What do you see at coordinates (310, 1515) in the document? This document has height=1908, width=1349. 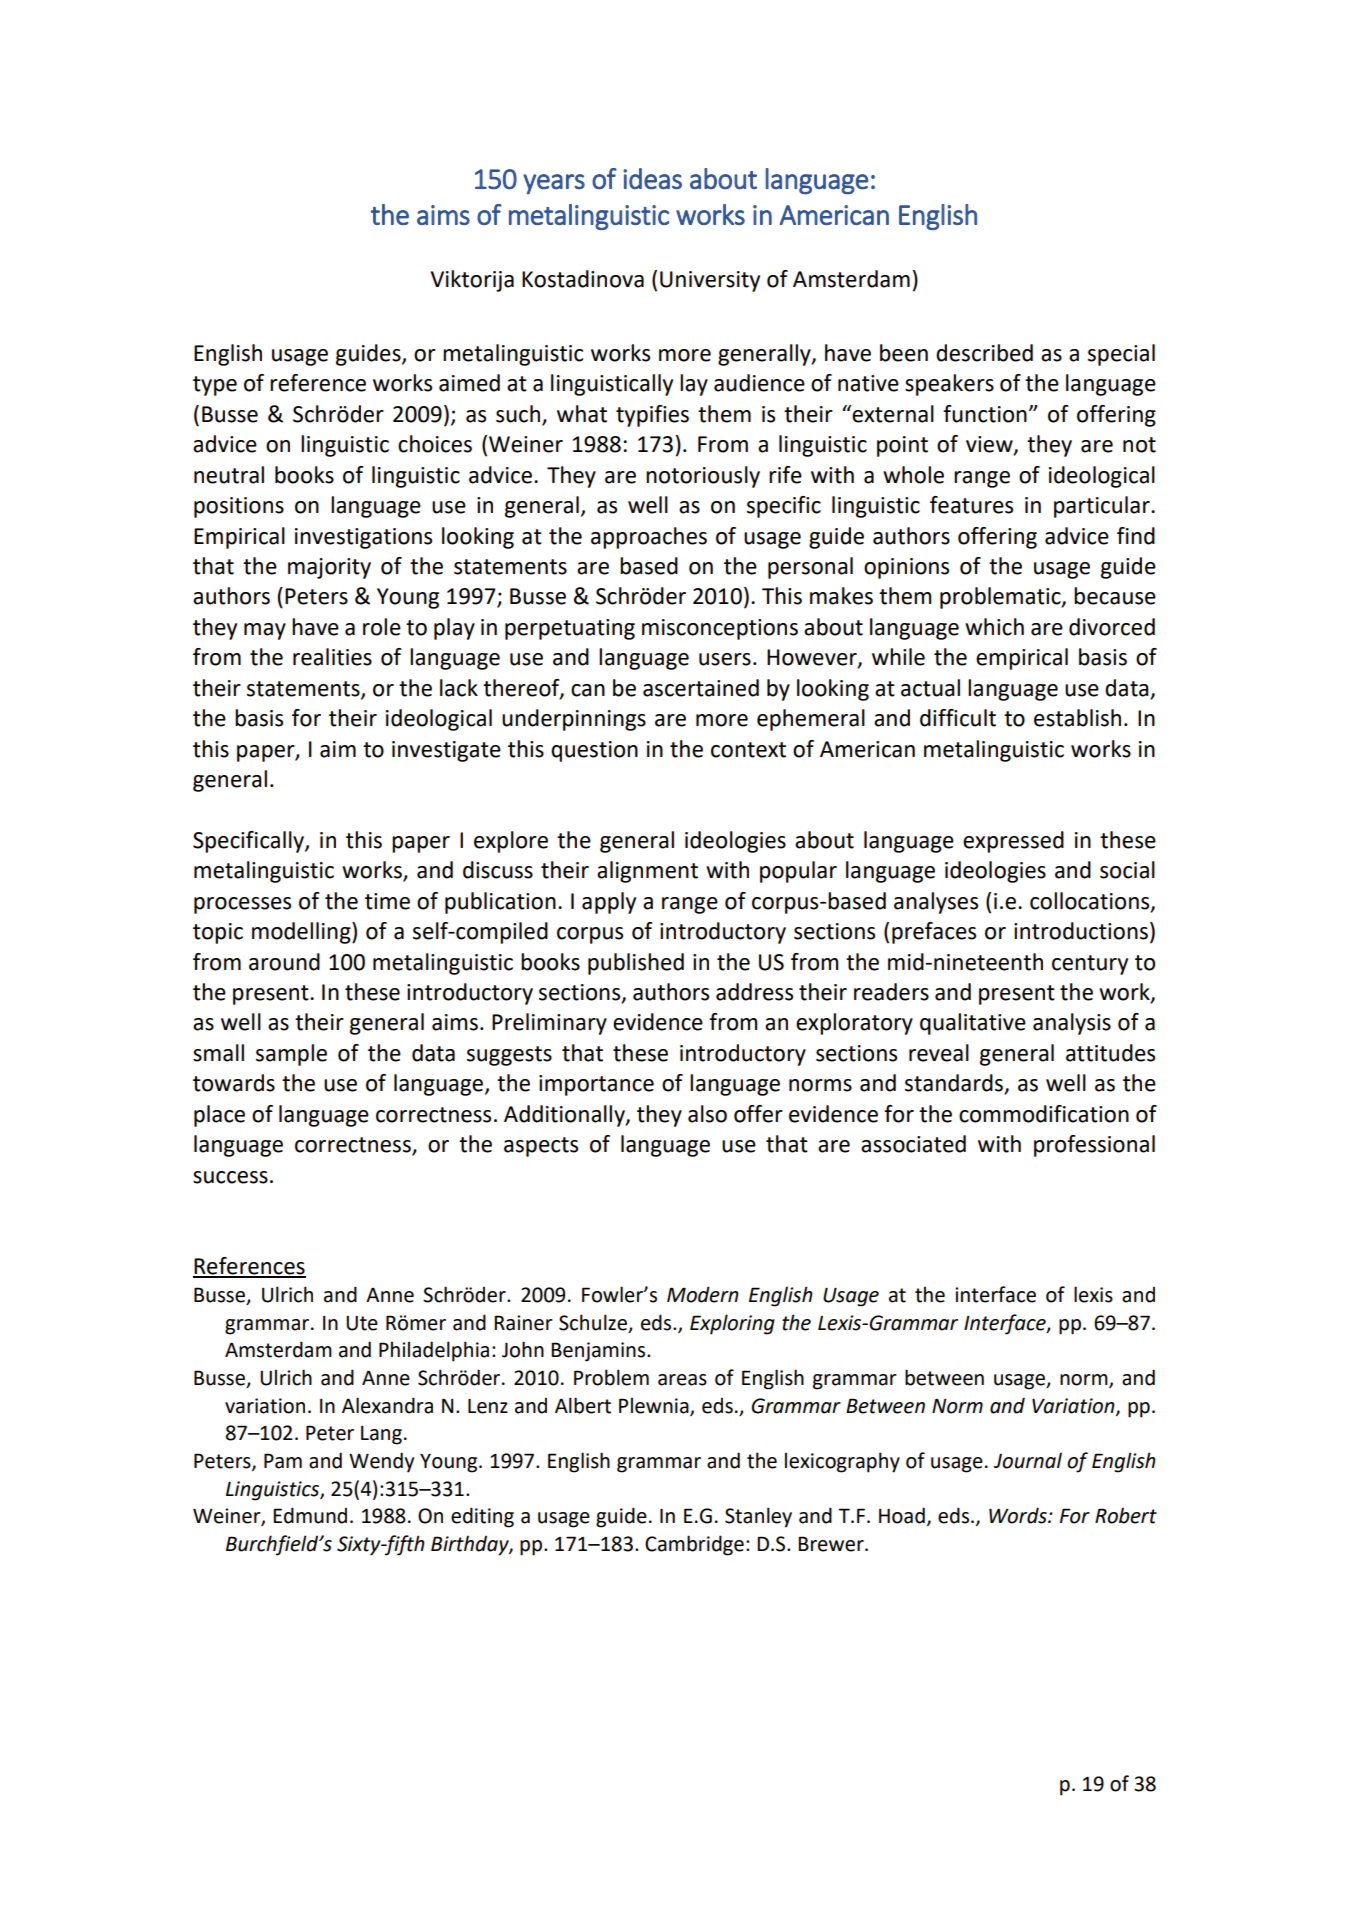 I see `Edmund` at bounding box center [310, 1515].
